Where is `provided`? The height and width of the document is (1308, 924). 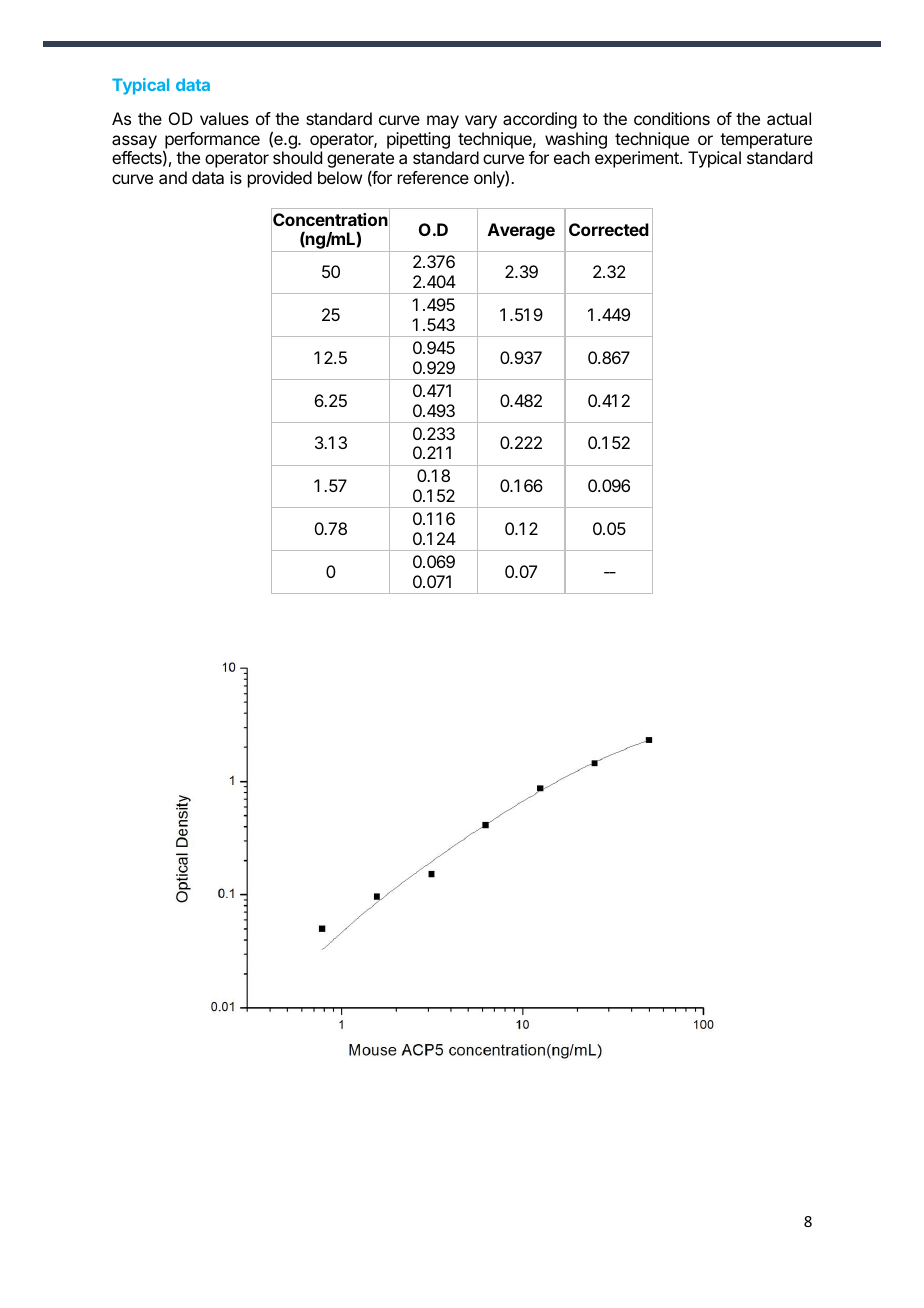 provided is located at coordinates (280, 179).
